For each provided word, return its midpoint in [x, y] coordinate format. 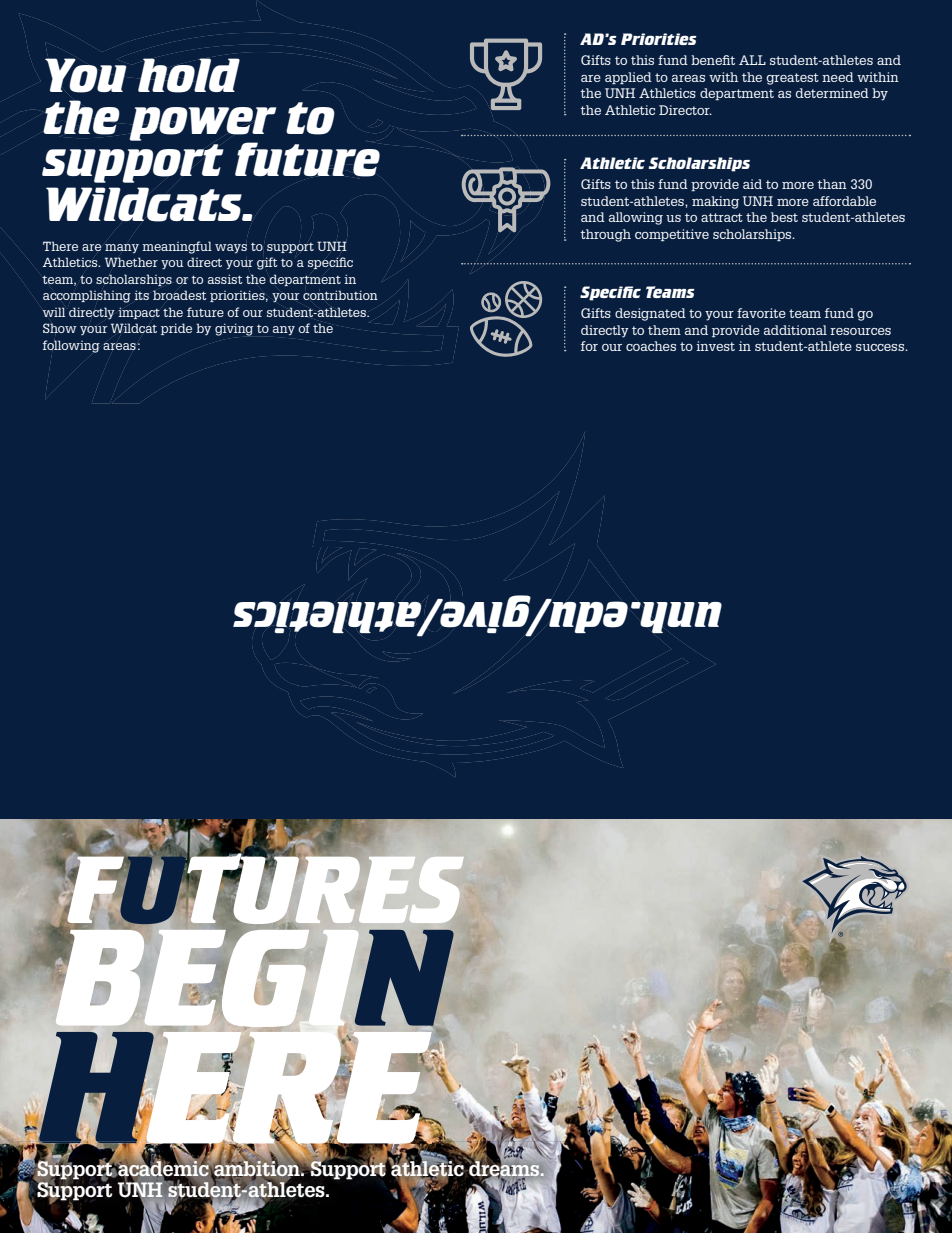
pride [176, 329]
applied [628, 78]
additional [795, 330]
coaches [651, 346]
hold [189, 75]
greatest [792, 79]
